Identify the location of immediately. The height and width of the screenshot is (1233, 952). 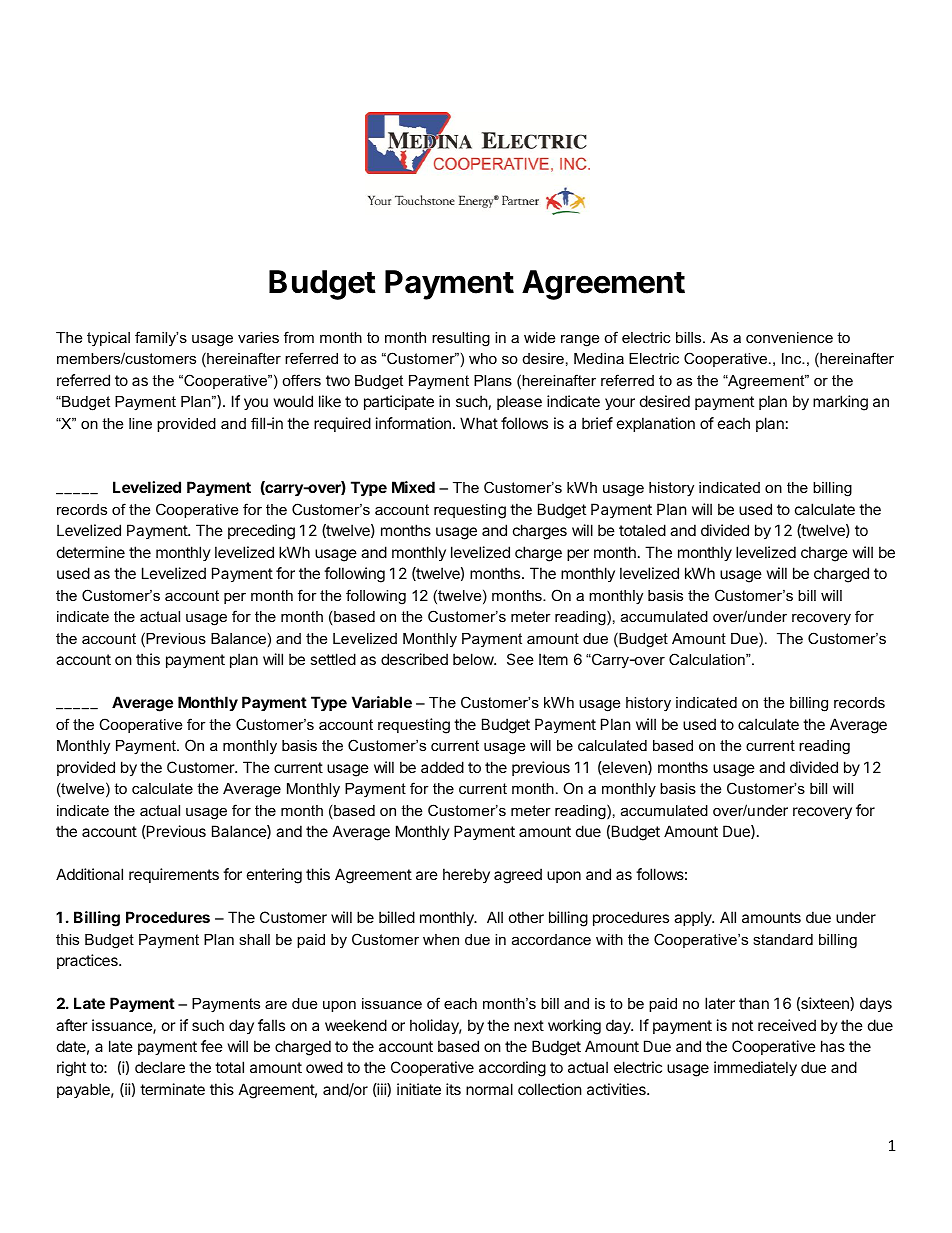
(755, 1068).
